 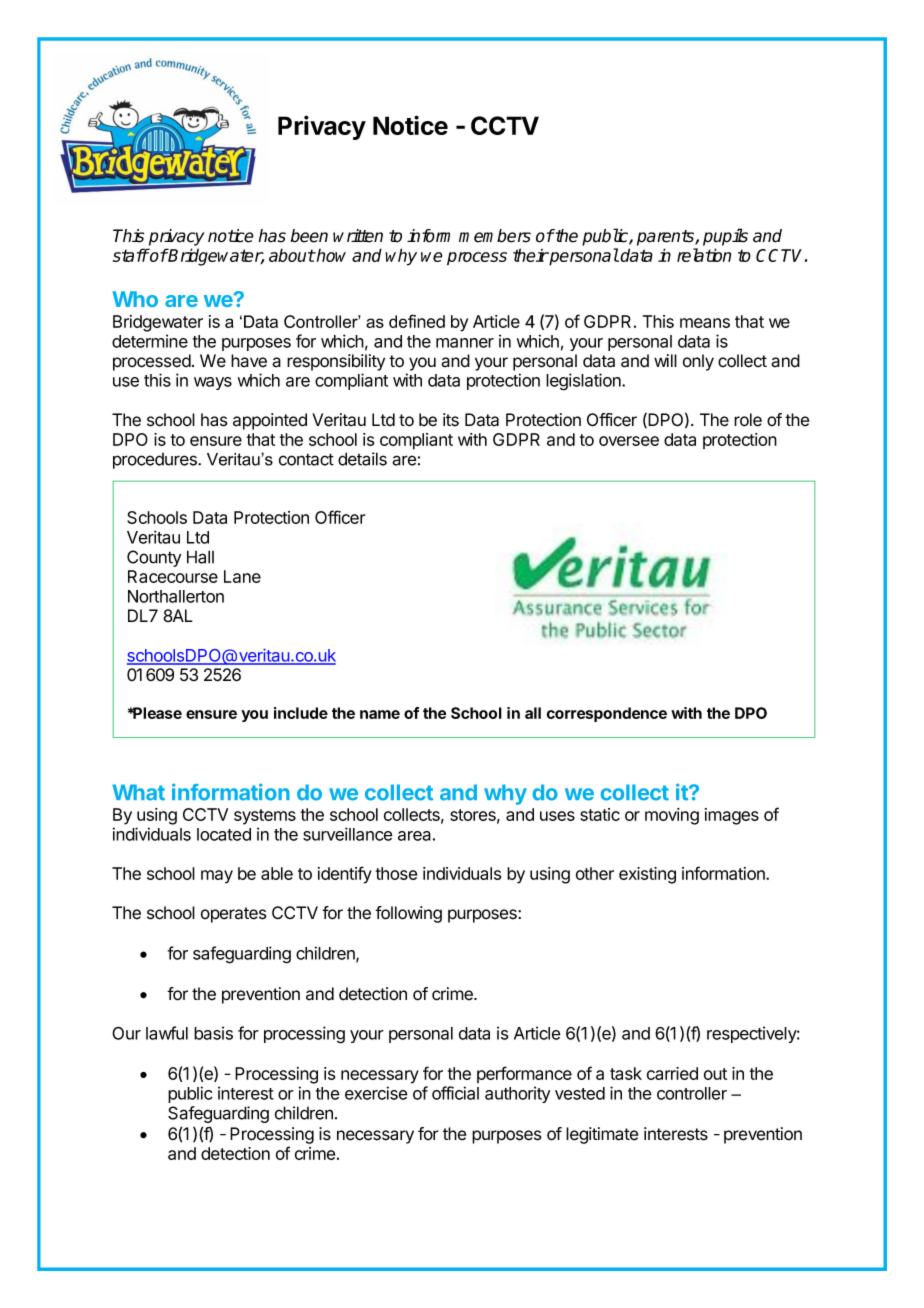 I want to click on official, so click(x=455, y=1093).
